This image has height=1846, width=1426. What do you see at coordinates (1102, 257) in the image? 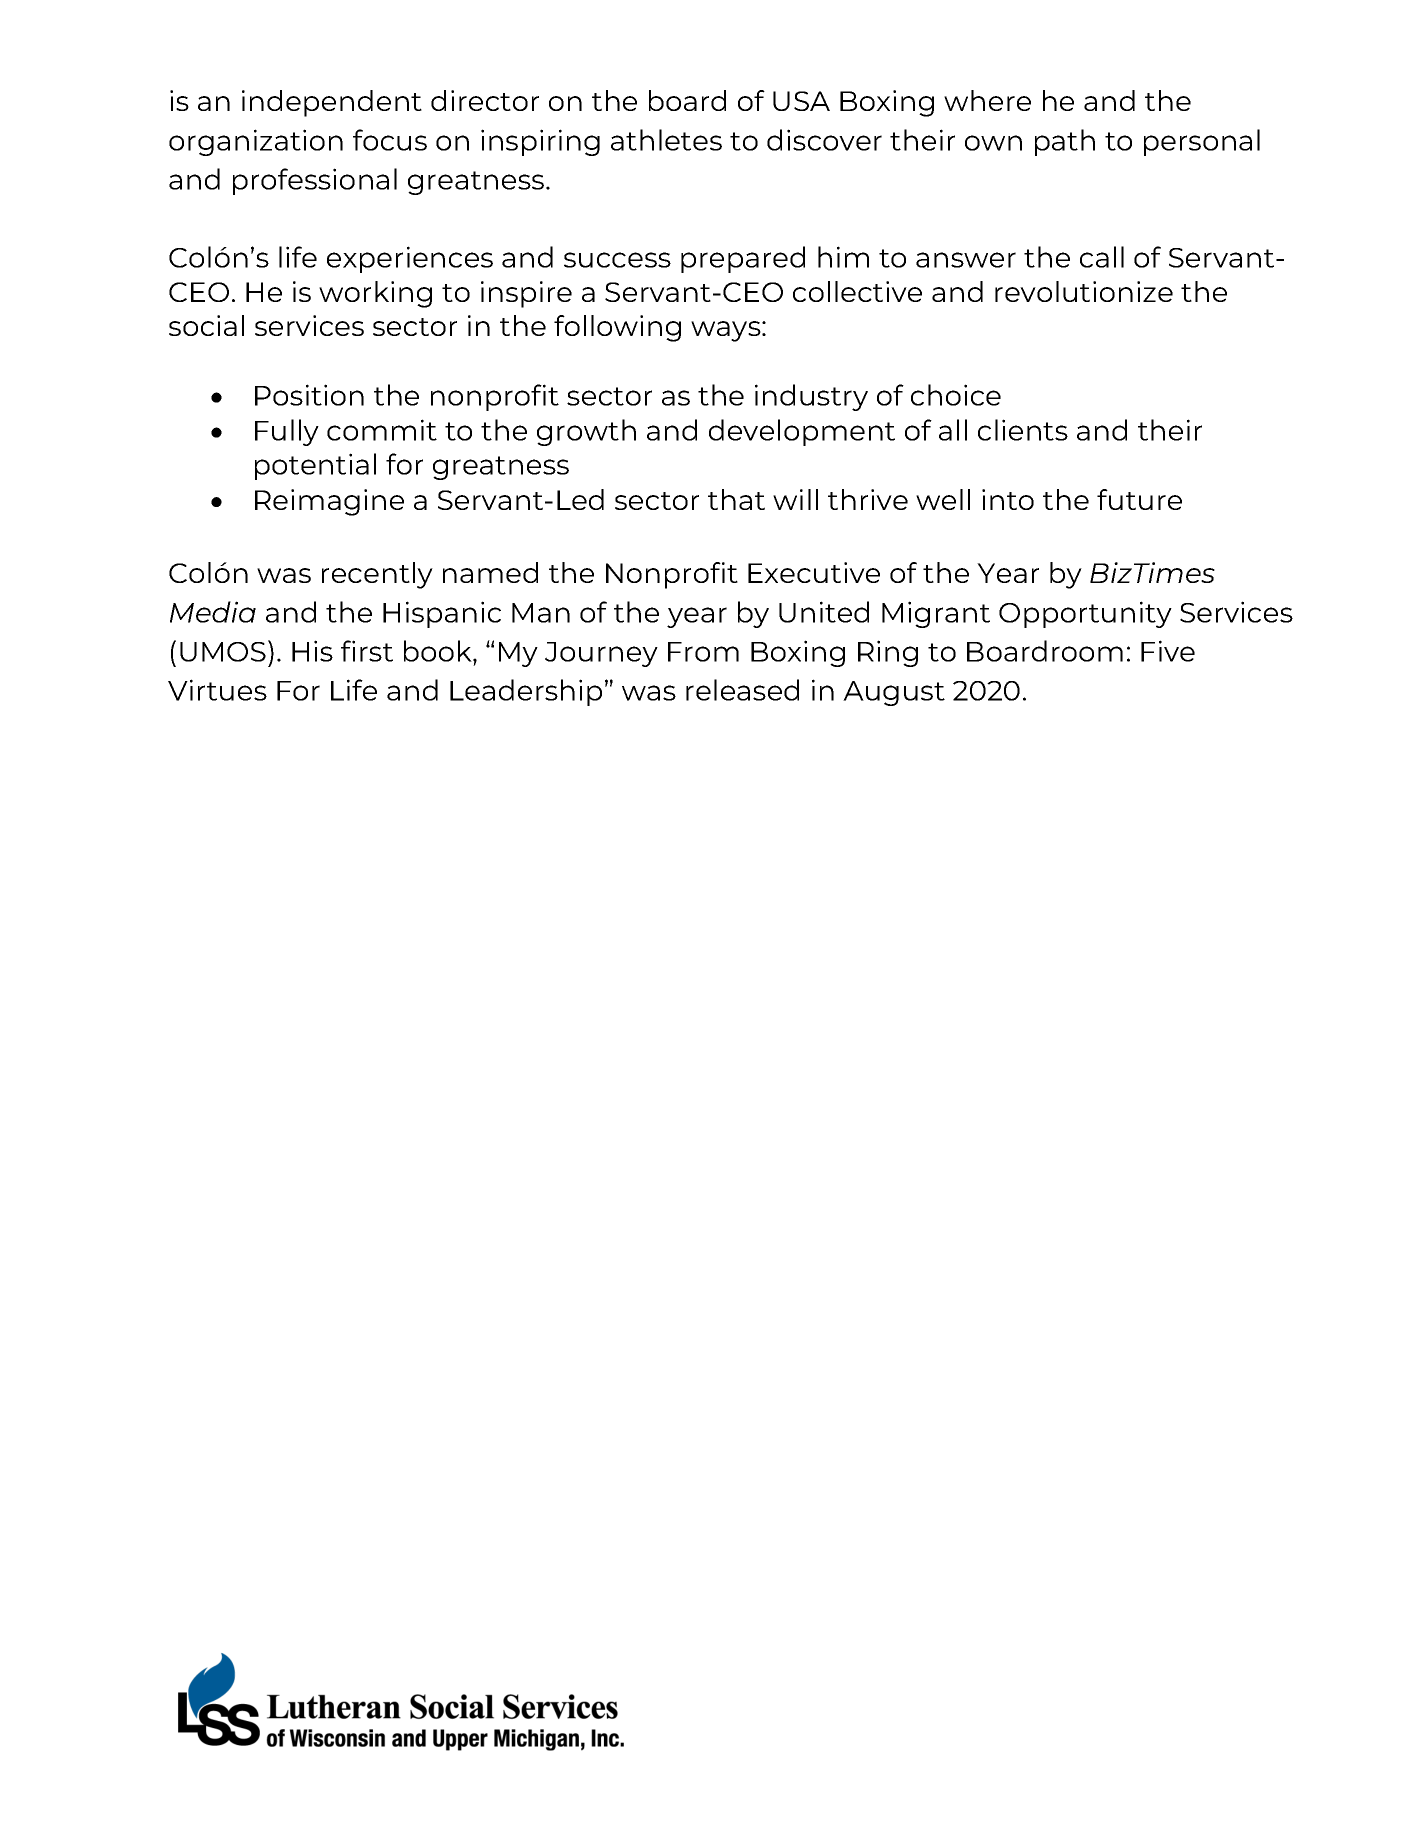
I see `call` at bounding box center [1102, 257].
